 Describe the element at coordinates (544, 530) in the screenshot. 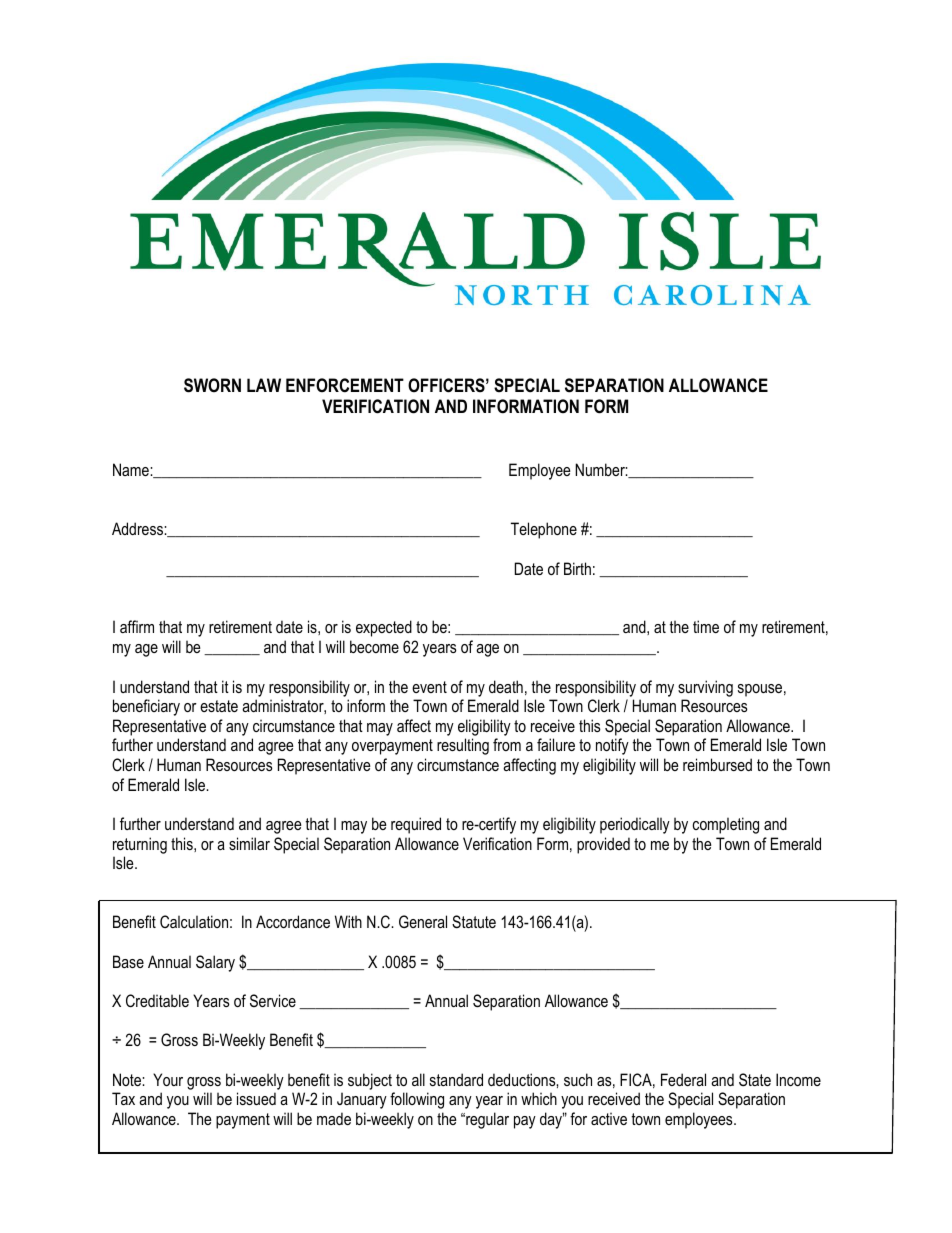

I see `Telephone` at that location.
